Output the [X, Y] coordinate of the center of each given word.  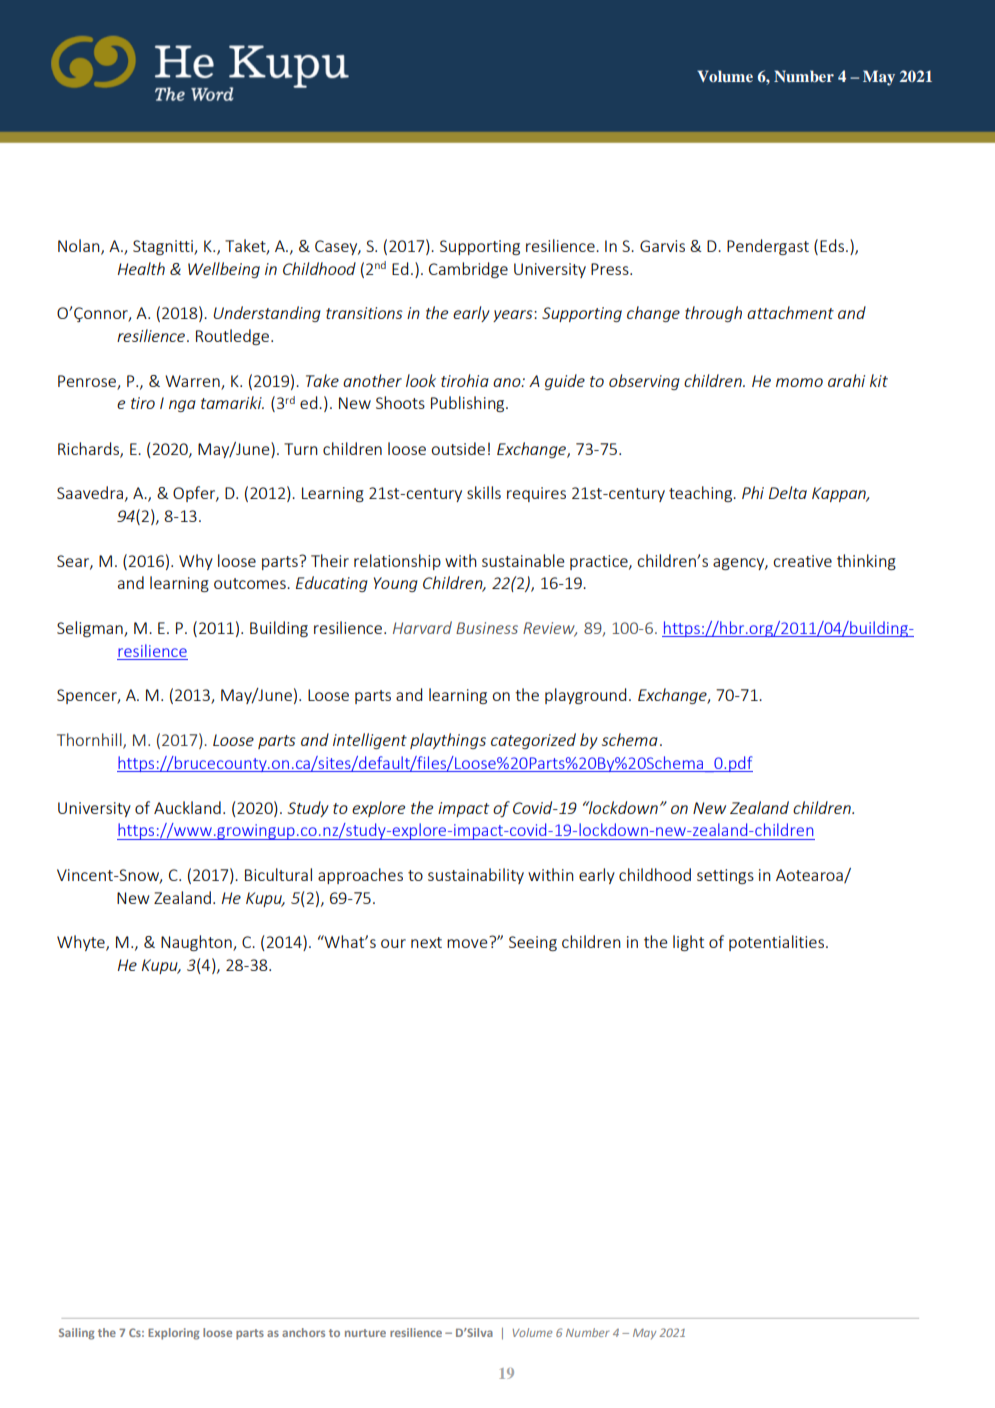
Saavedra [90, 492]
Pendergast [768, 247]
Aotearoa [810, 876]
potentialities [778, 943]
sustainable [523, 560]
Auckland [187, 807]
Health [141, 268]
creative [802, 561]
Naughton [197, 943]
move [467, 943]
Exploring [174, 1334]
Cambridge [468, 270]
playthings [448, 741]
